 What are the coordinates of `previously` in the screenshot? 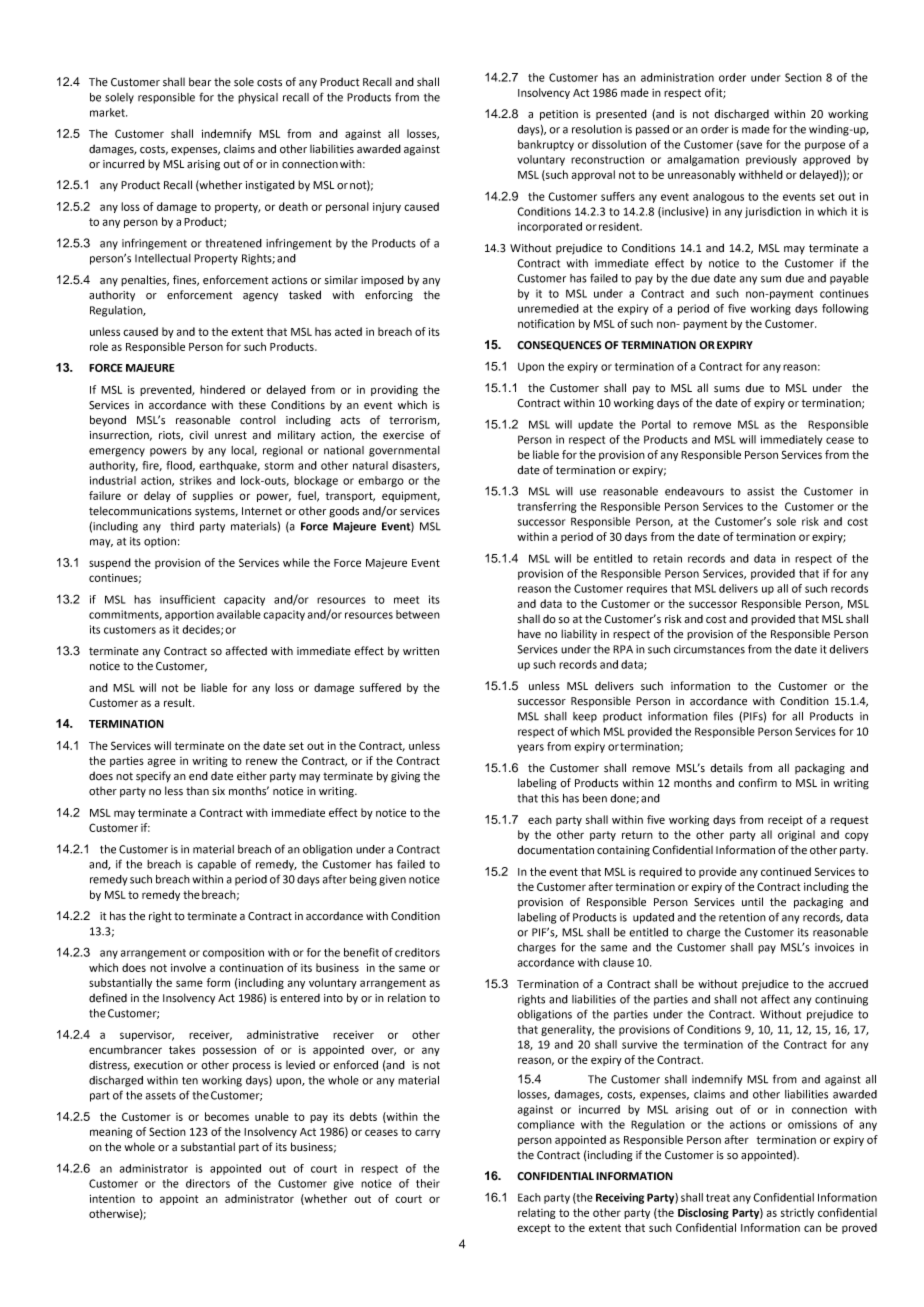 It's located at (771, 160).
